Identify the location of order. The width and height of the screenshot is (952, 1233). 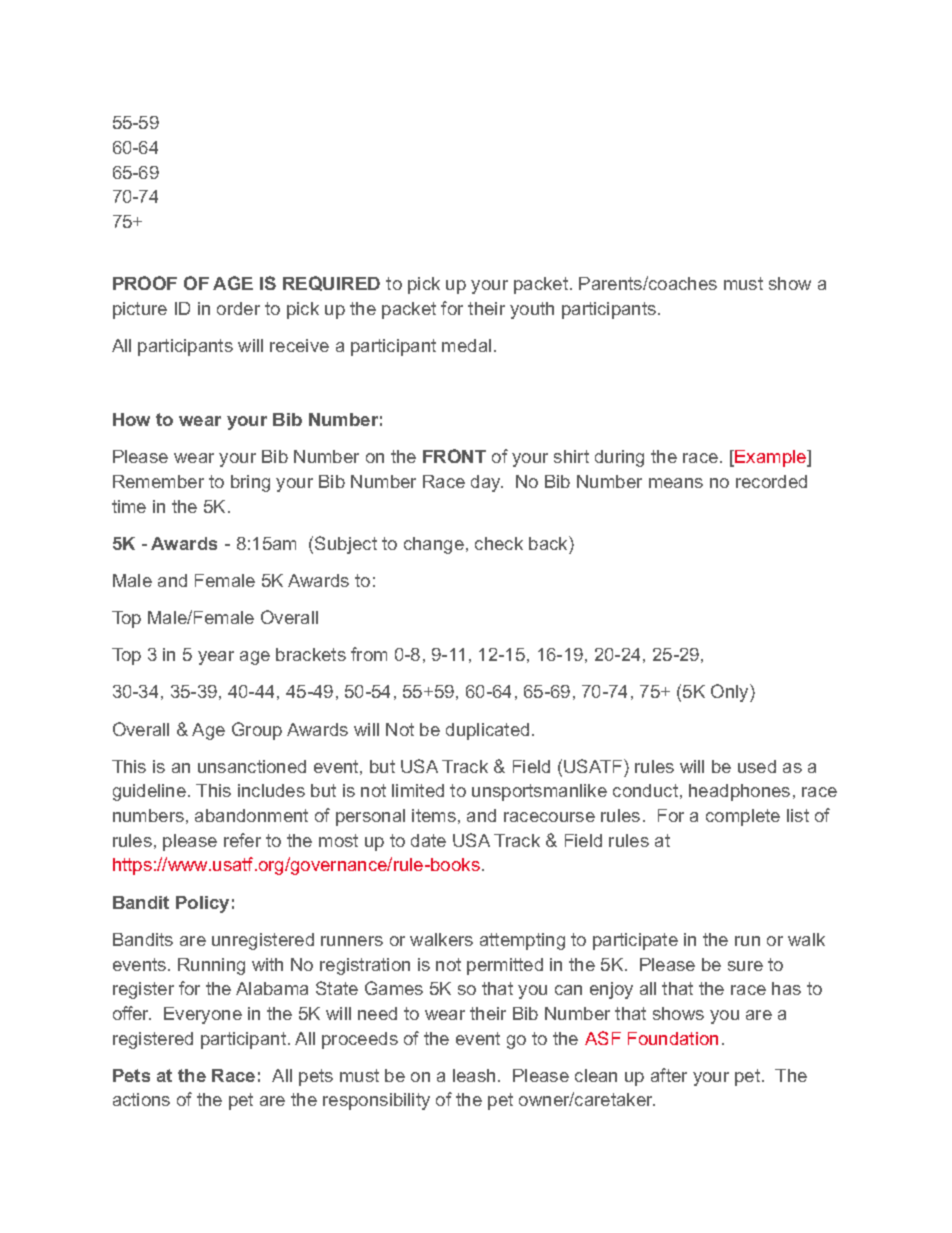
(238, 308).
